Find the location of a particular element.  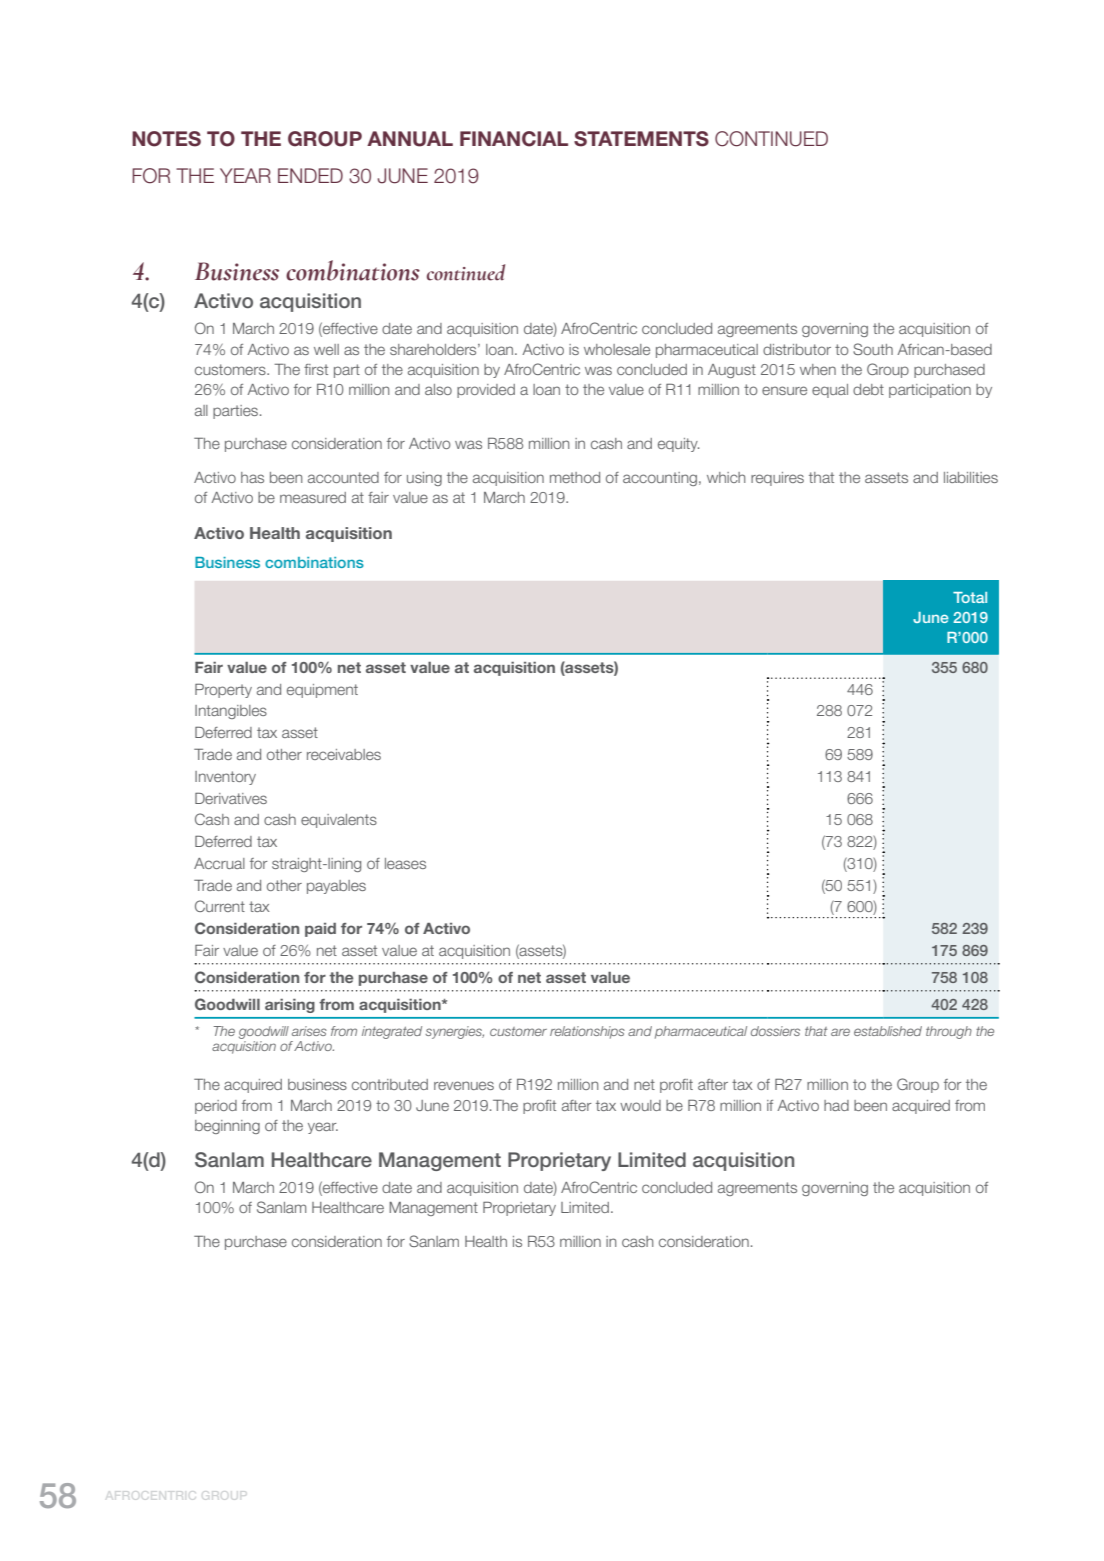

Property is located at coordinates (223, 691).
